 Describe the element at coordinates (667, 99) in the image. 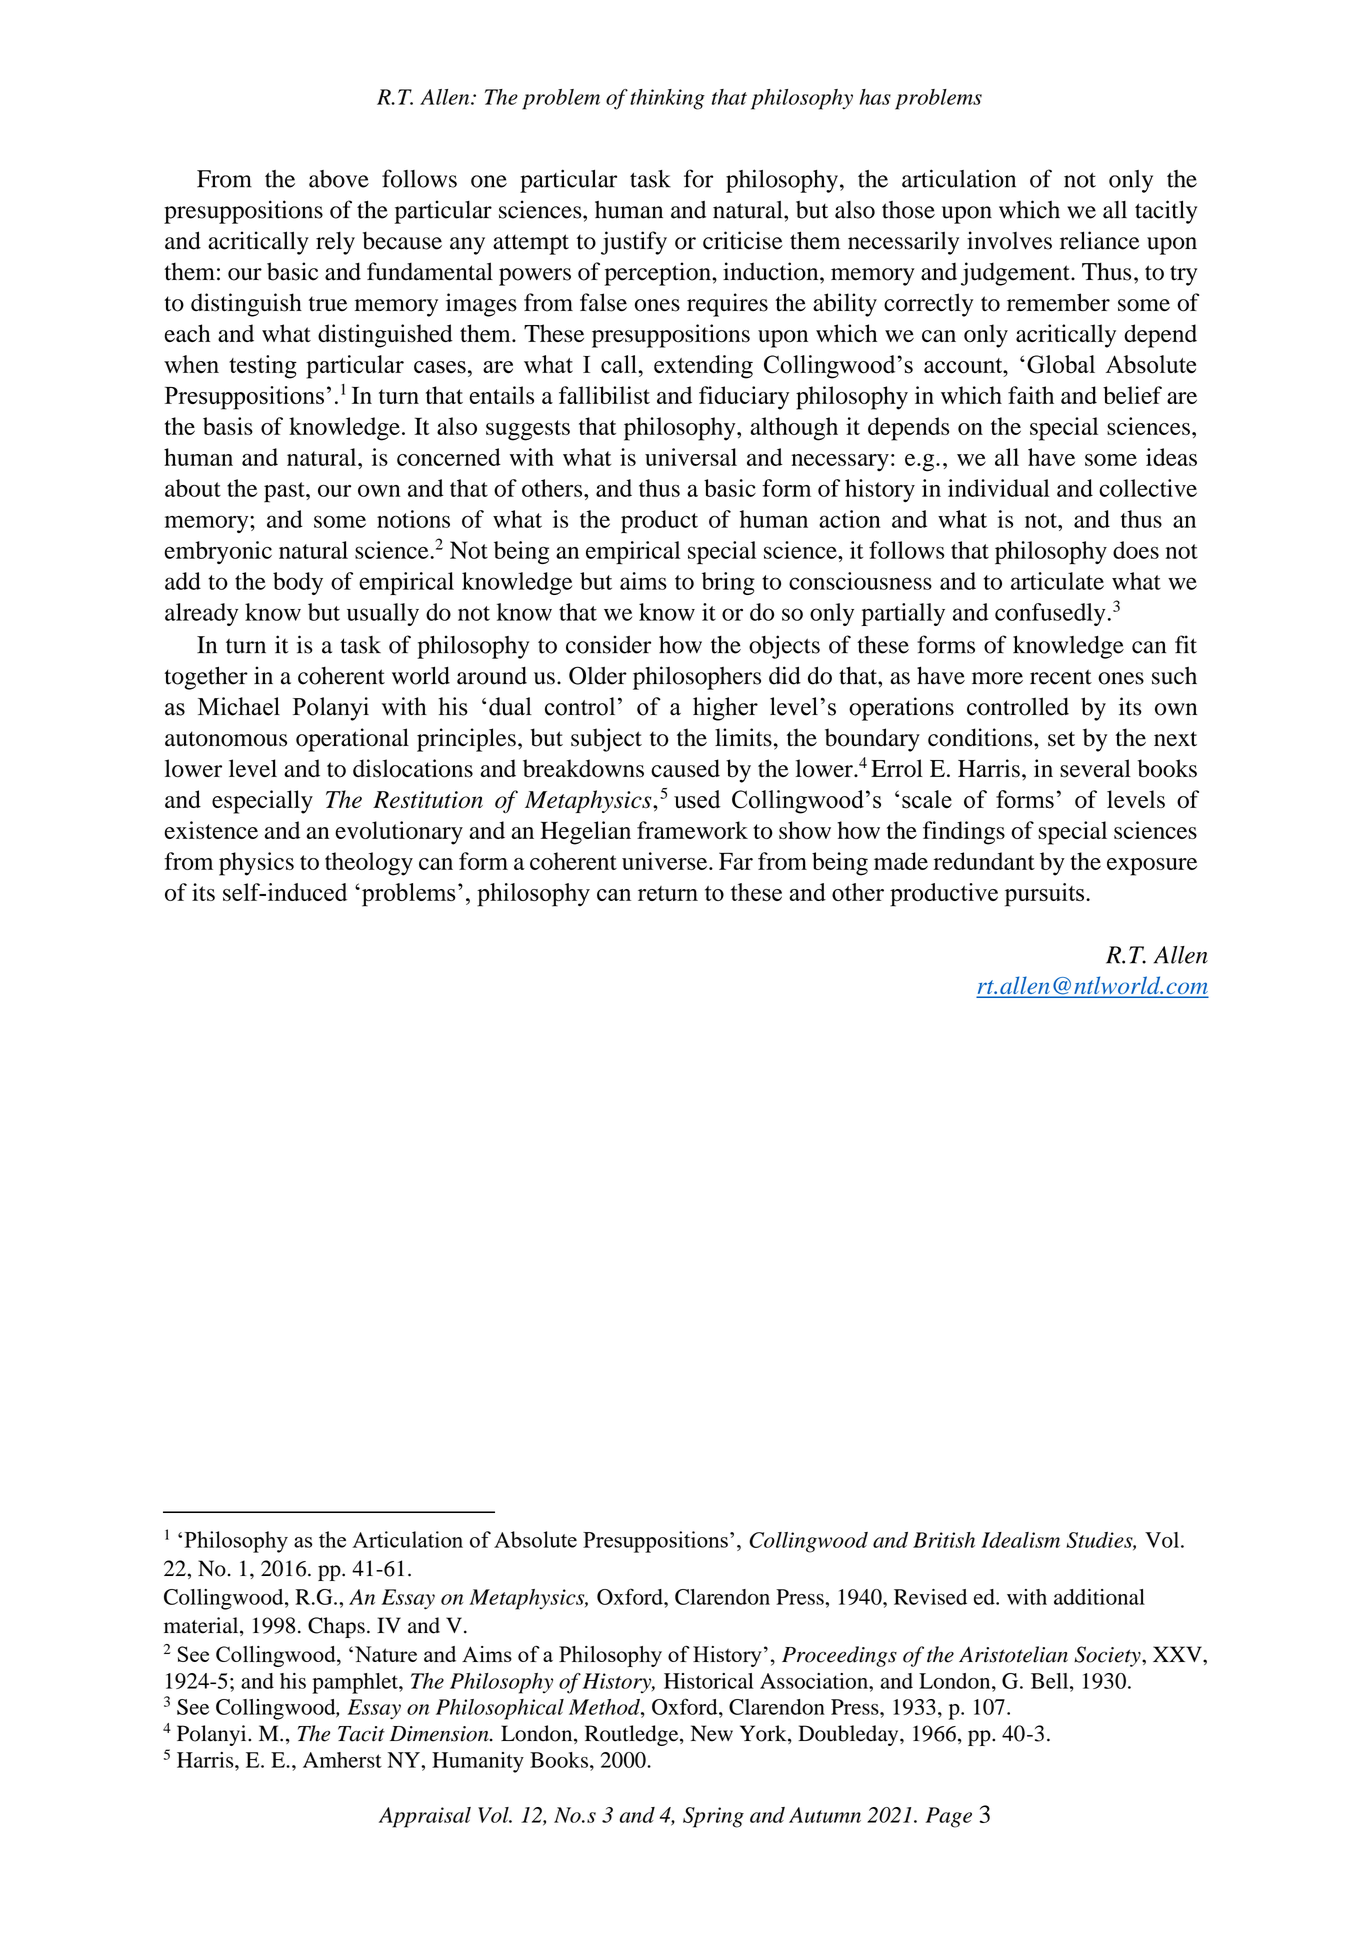

I see `thinking` at that location.
